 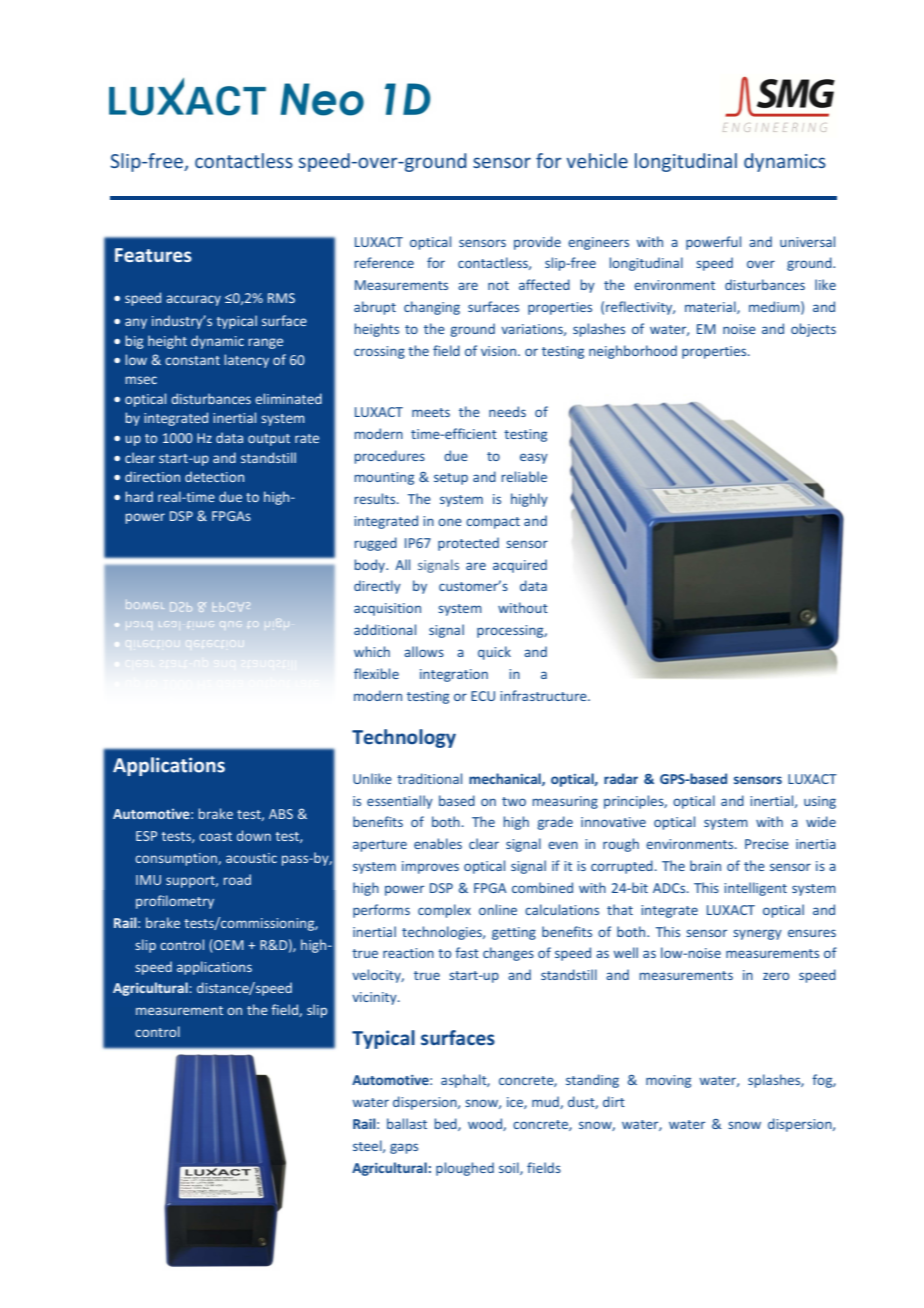 What do you see at coordinates (668, 1081) in the image?
I see `moving` at bounding box center [668, 1081].
